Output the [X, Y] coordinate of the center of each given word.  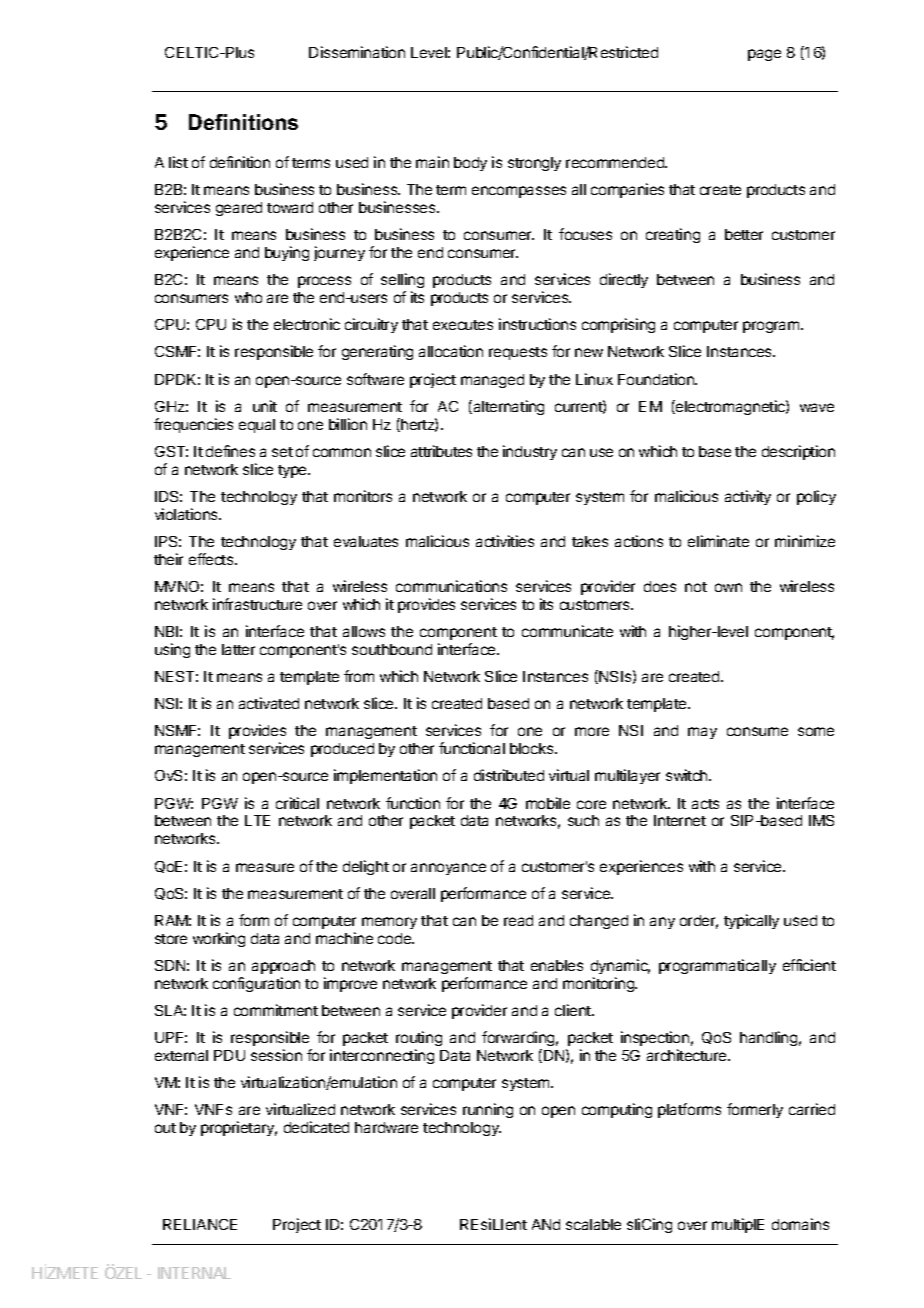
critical [297, 803]
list [178, 162]
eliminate [718, 541]
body [470, 164]
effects [212, 559]
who [248, 297]
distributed [509, 775]
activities [505, 541]
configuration [256, 984]
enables [557, 965]
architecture [688, 1055]
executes [463, 325]
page [764, 55]
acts [705, 804]
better [744, 234]
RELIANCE [200, 1224]
